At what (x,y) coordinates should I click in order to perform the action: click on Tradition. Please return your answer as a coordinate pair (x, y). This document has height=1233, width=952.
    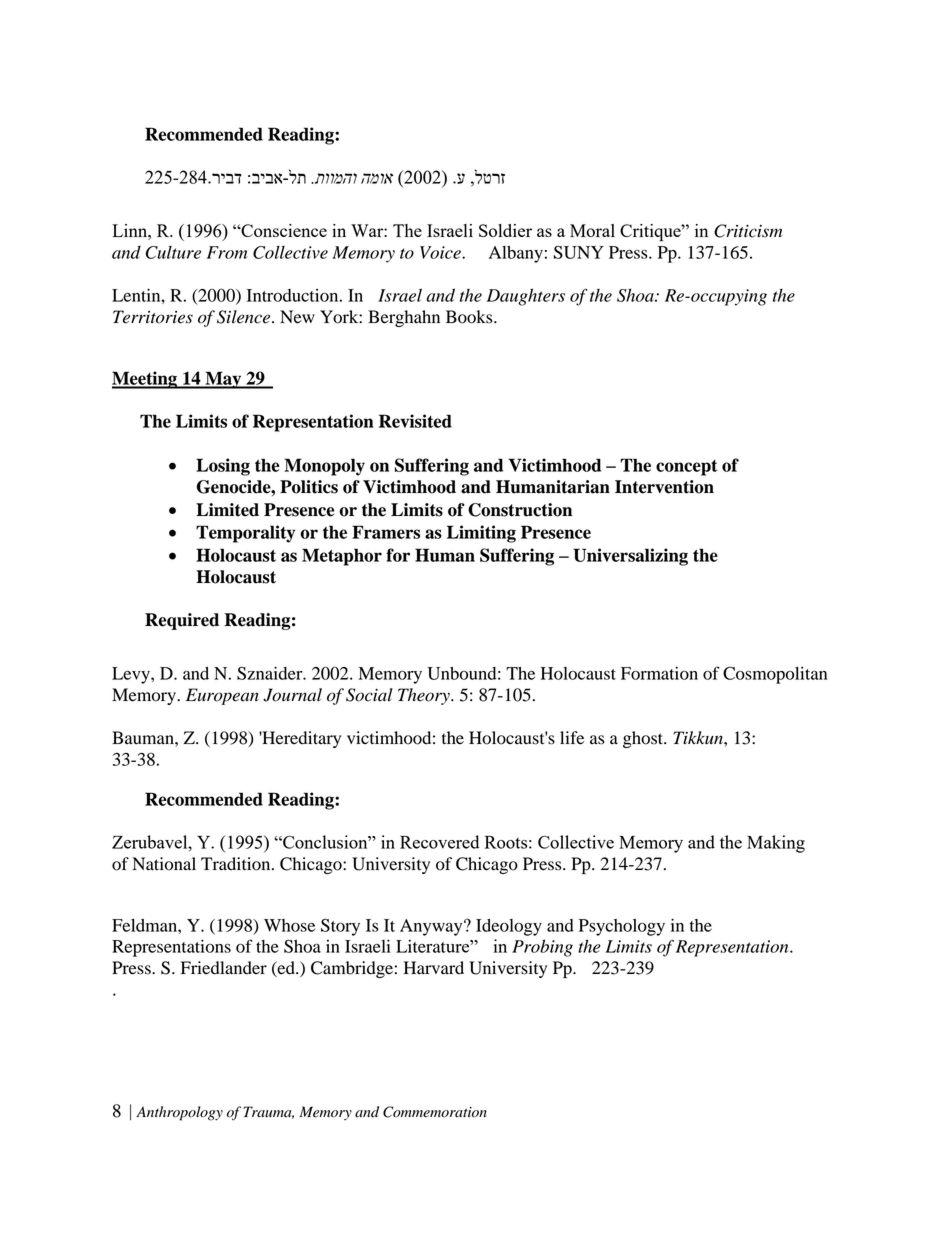
    Looking at the image, I should click on (237, 864).
